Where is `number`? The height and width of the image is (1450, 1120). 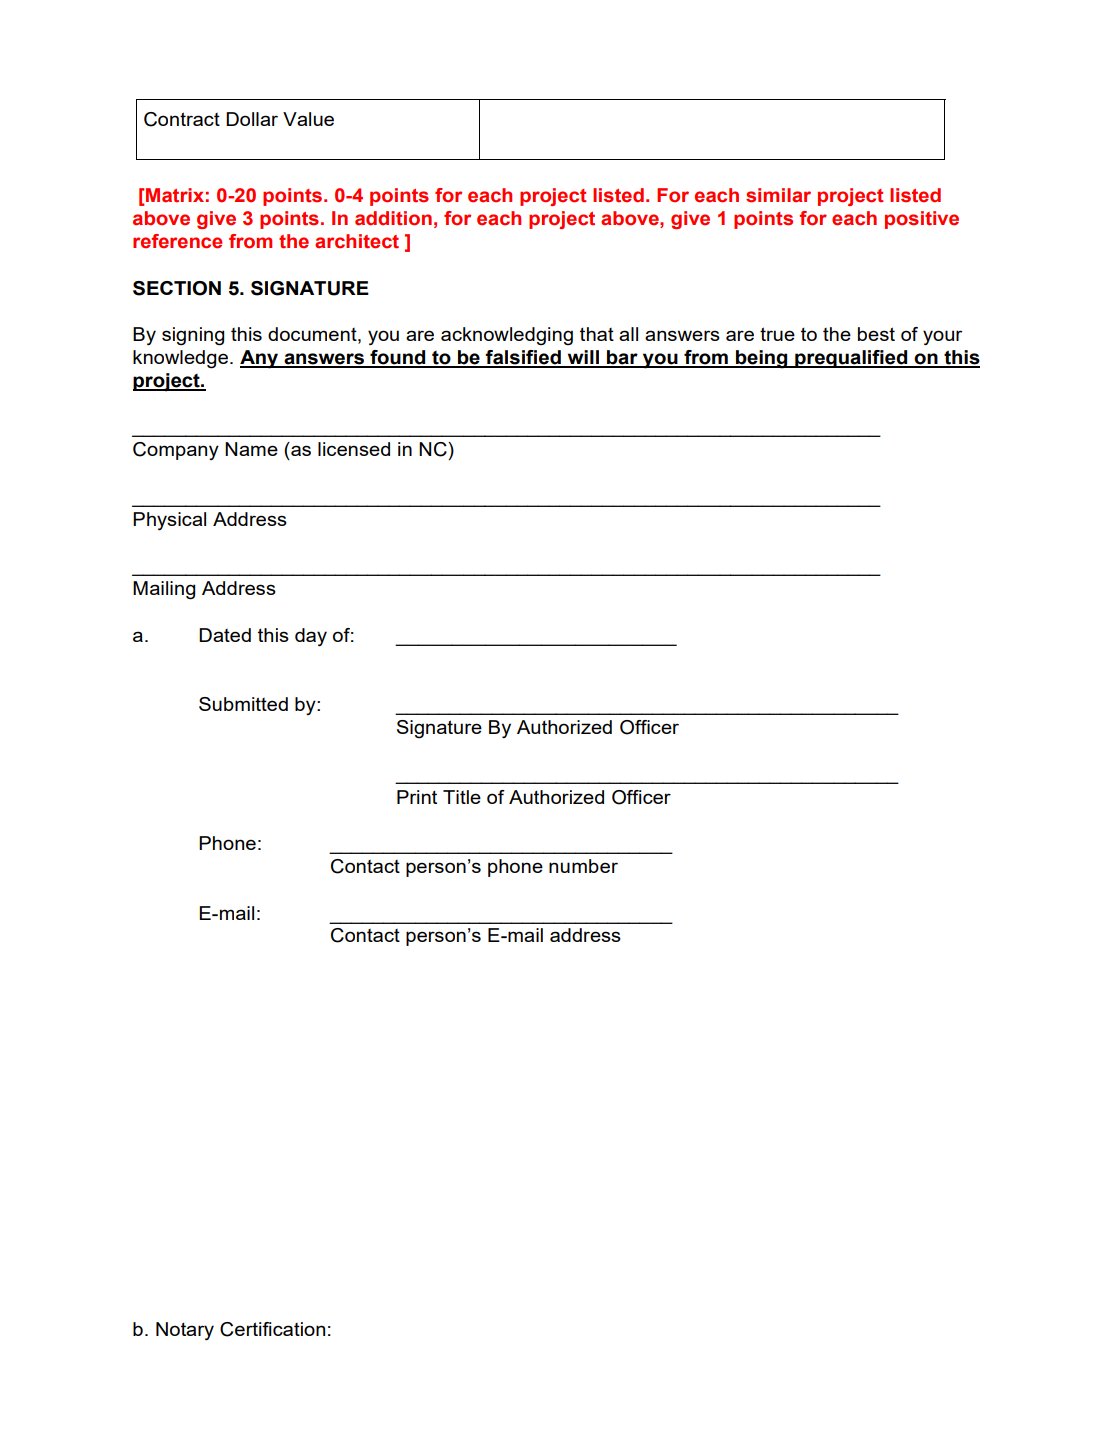
number is located at coordinates (583, 866).
